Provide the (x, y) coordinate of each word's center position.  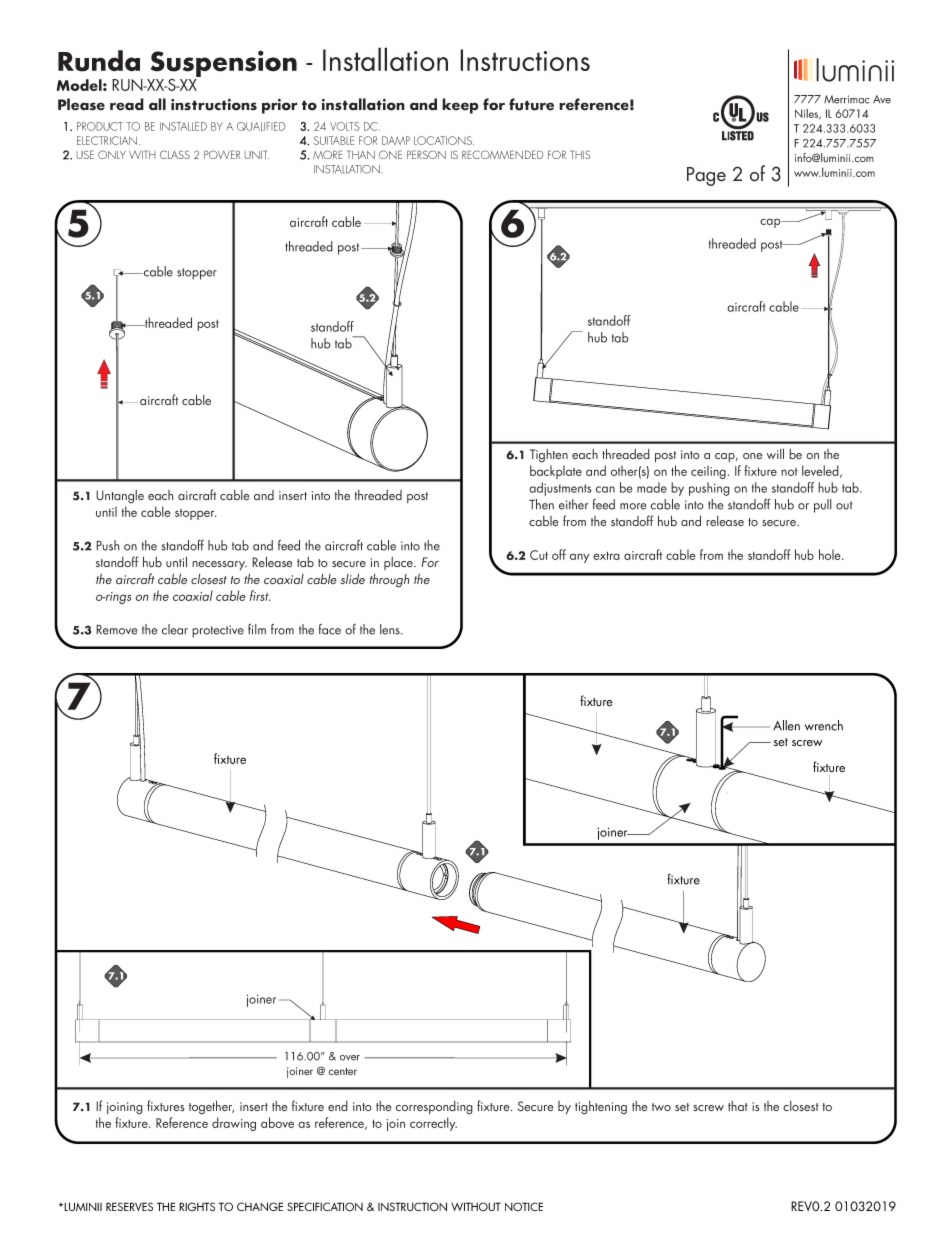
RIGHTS (197, 1206)
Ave (882, 99)
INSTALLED (183, 126)
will (775, 453)
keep (460, 106)
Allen (786, 725)
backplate (556, 472)
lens (391, 629)
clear (175, 629)
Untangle (120, 497)
